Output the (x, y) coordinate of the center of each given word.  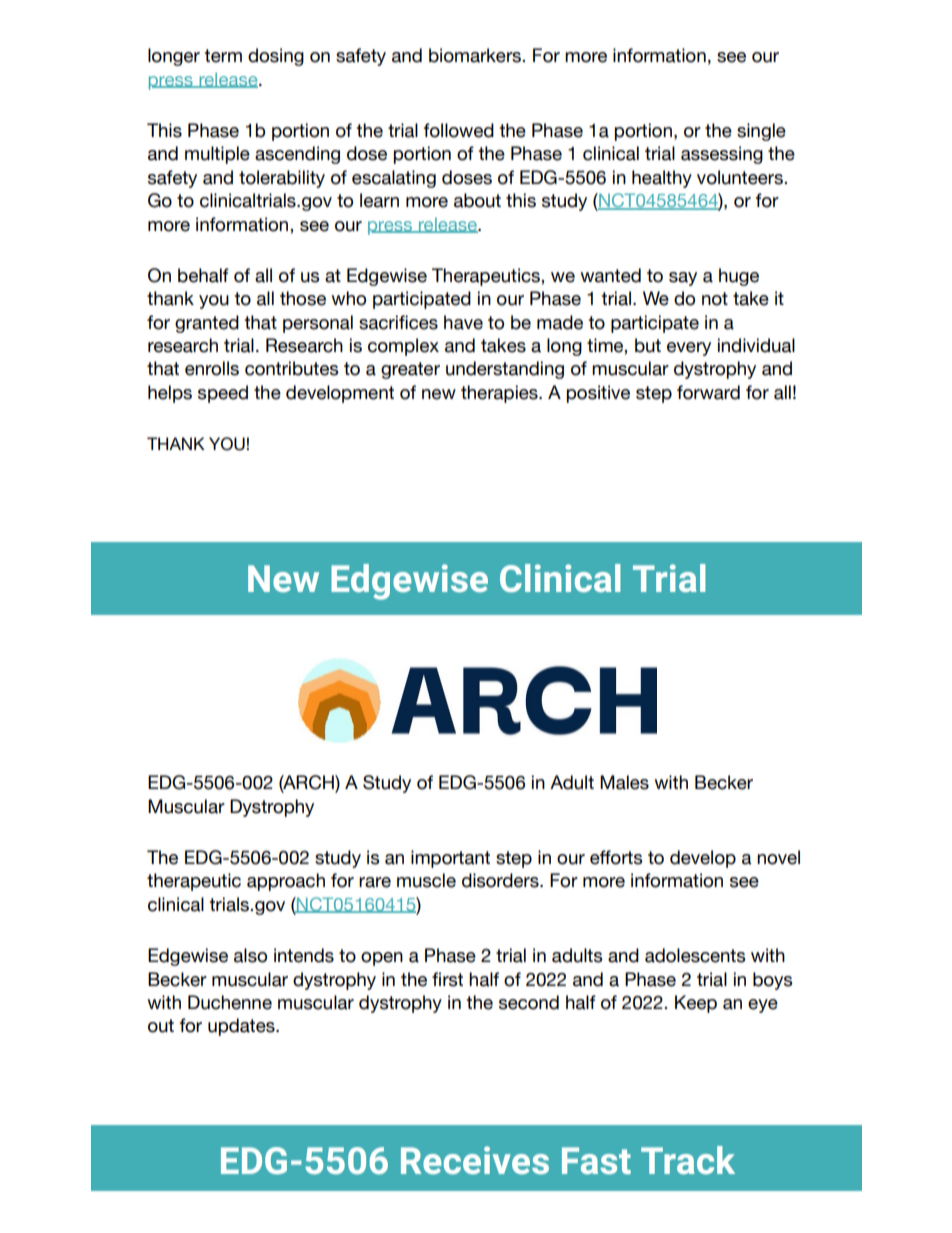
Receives (475, 1160)
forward (708, 392)
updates (242, 1027)
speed (223, 394)
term (223, 56)
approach (286, 882)
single (761, 132)
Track (688, 1160)
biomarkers (476, 55)
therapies (500, 394)
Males (624, 782)
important (450, 859)
